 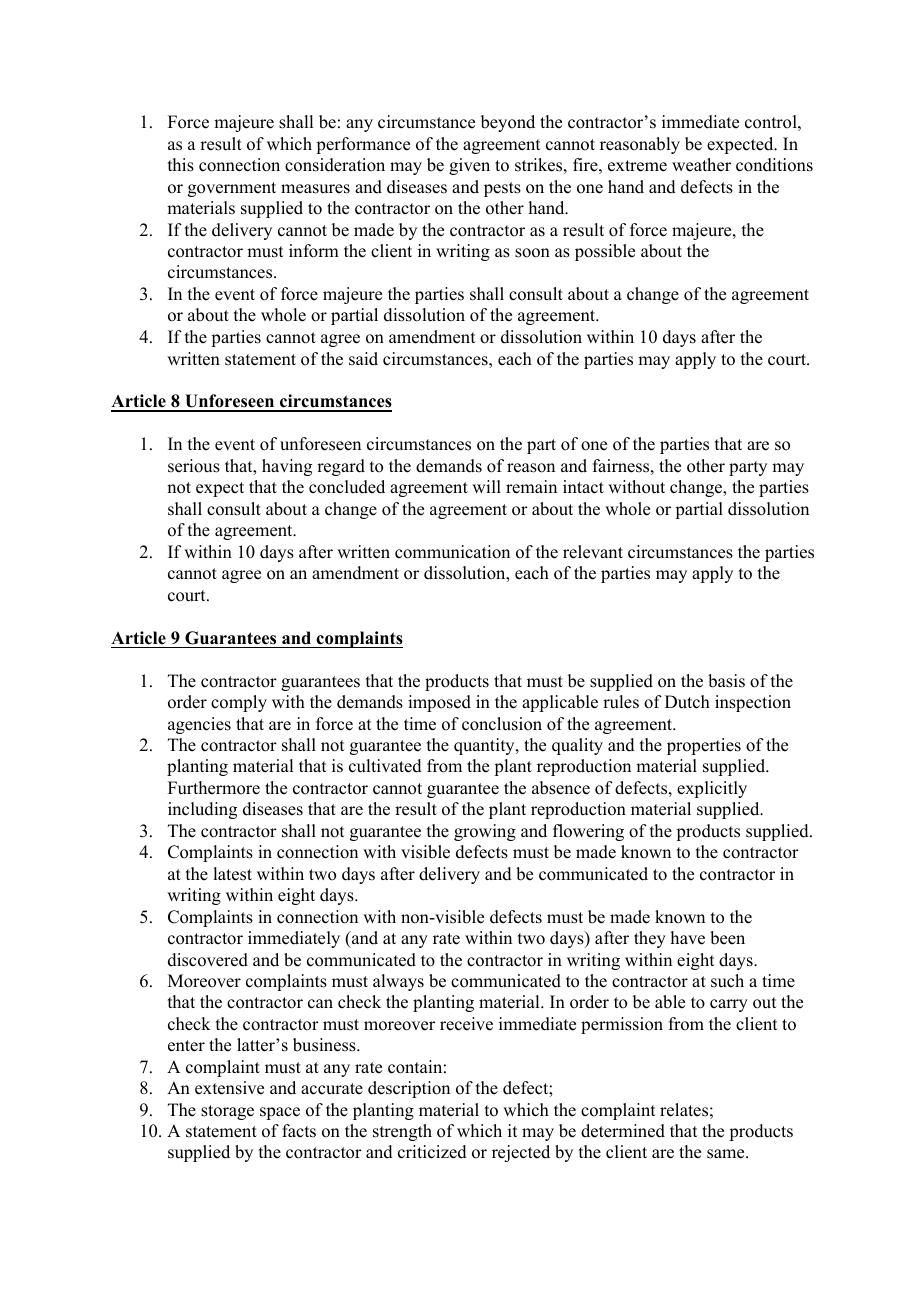 I want to click on have, so click(x=688, y=938).
